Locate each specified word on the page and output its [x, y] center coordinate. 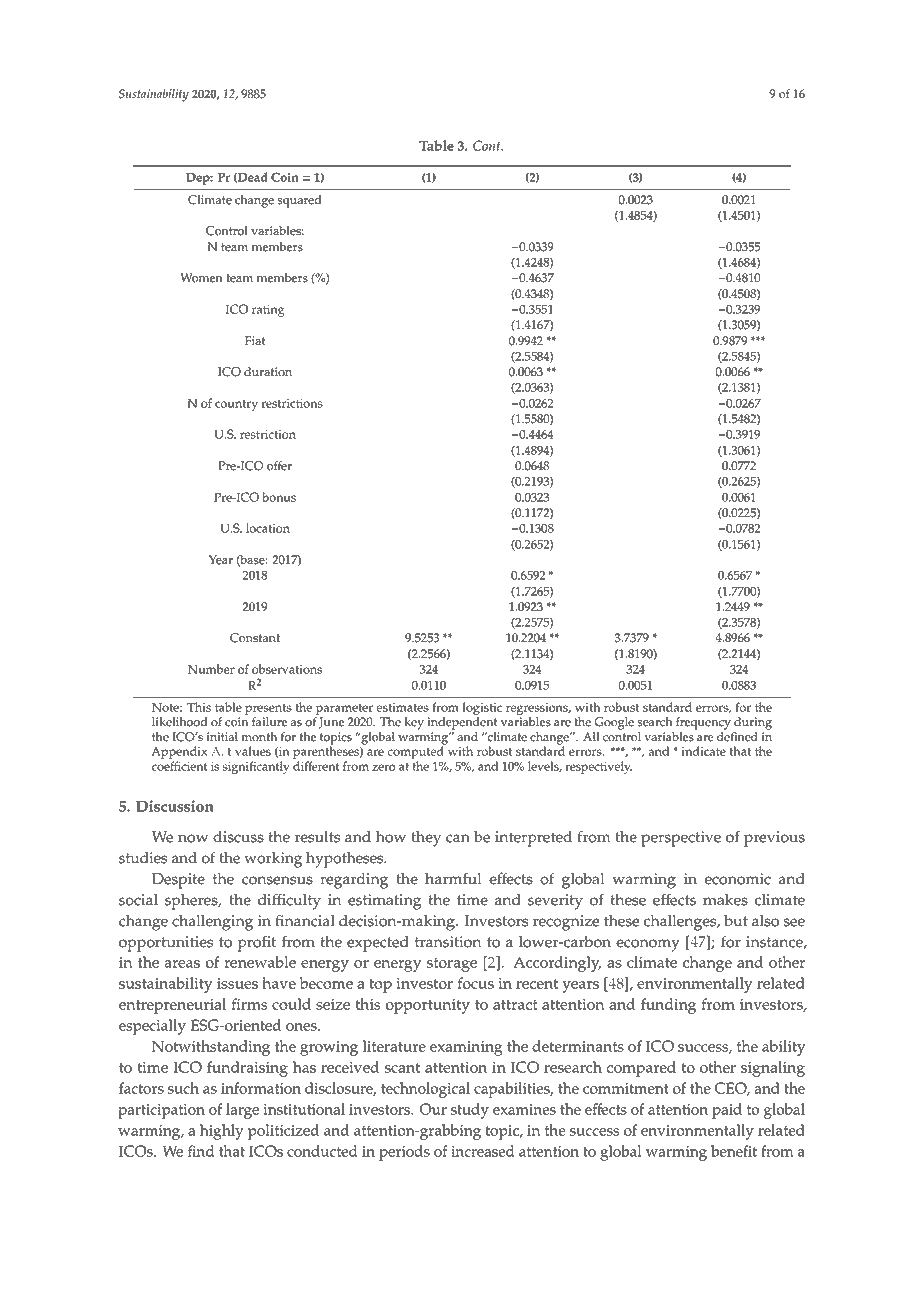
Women [201, 278]
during [753, 723]
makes [725, 900]
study [470, 1111]
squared [299, 201]
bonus [279, 497]
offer [279, 466]
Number [211, 669]
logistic [482, 710]
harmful [453, 878]
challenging [212, 923]
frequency [703, 723]
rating [268, 311]
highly [222, 1132]
